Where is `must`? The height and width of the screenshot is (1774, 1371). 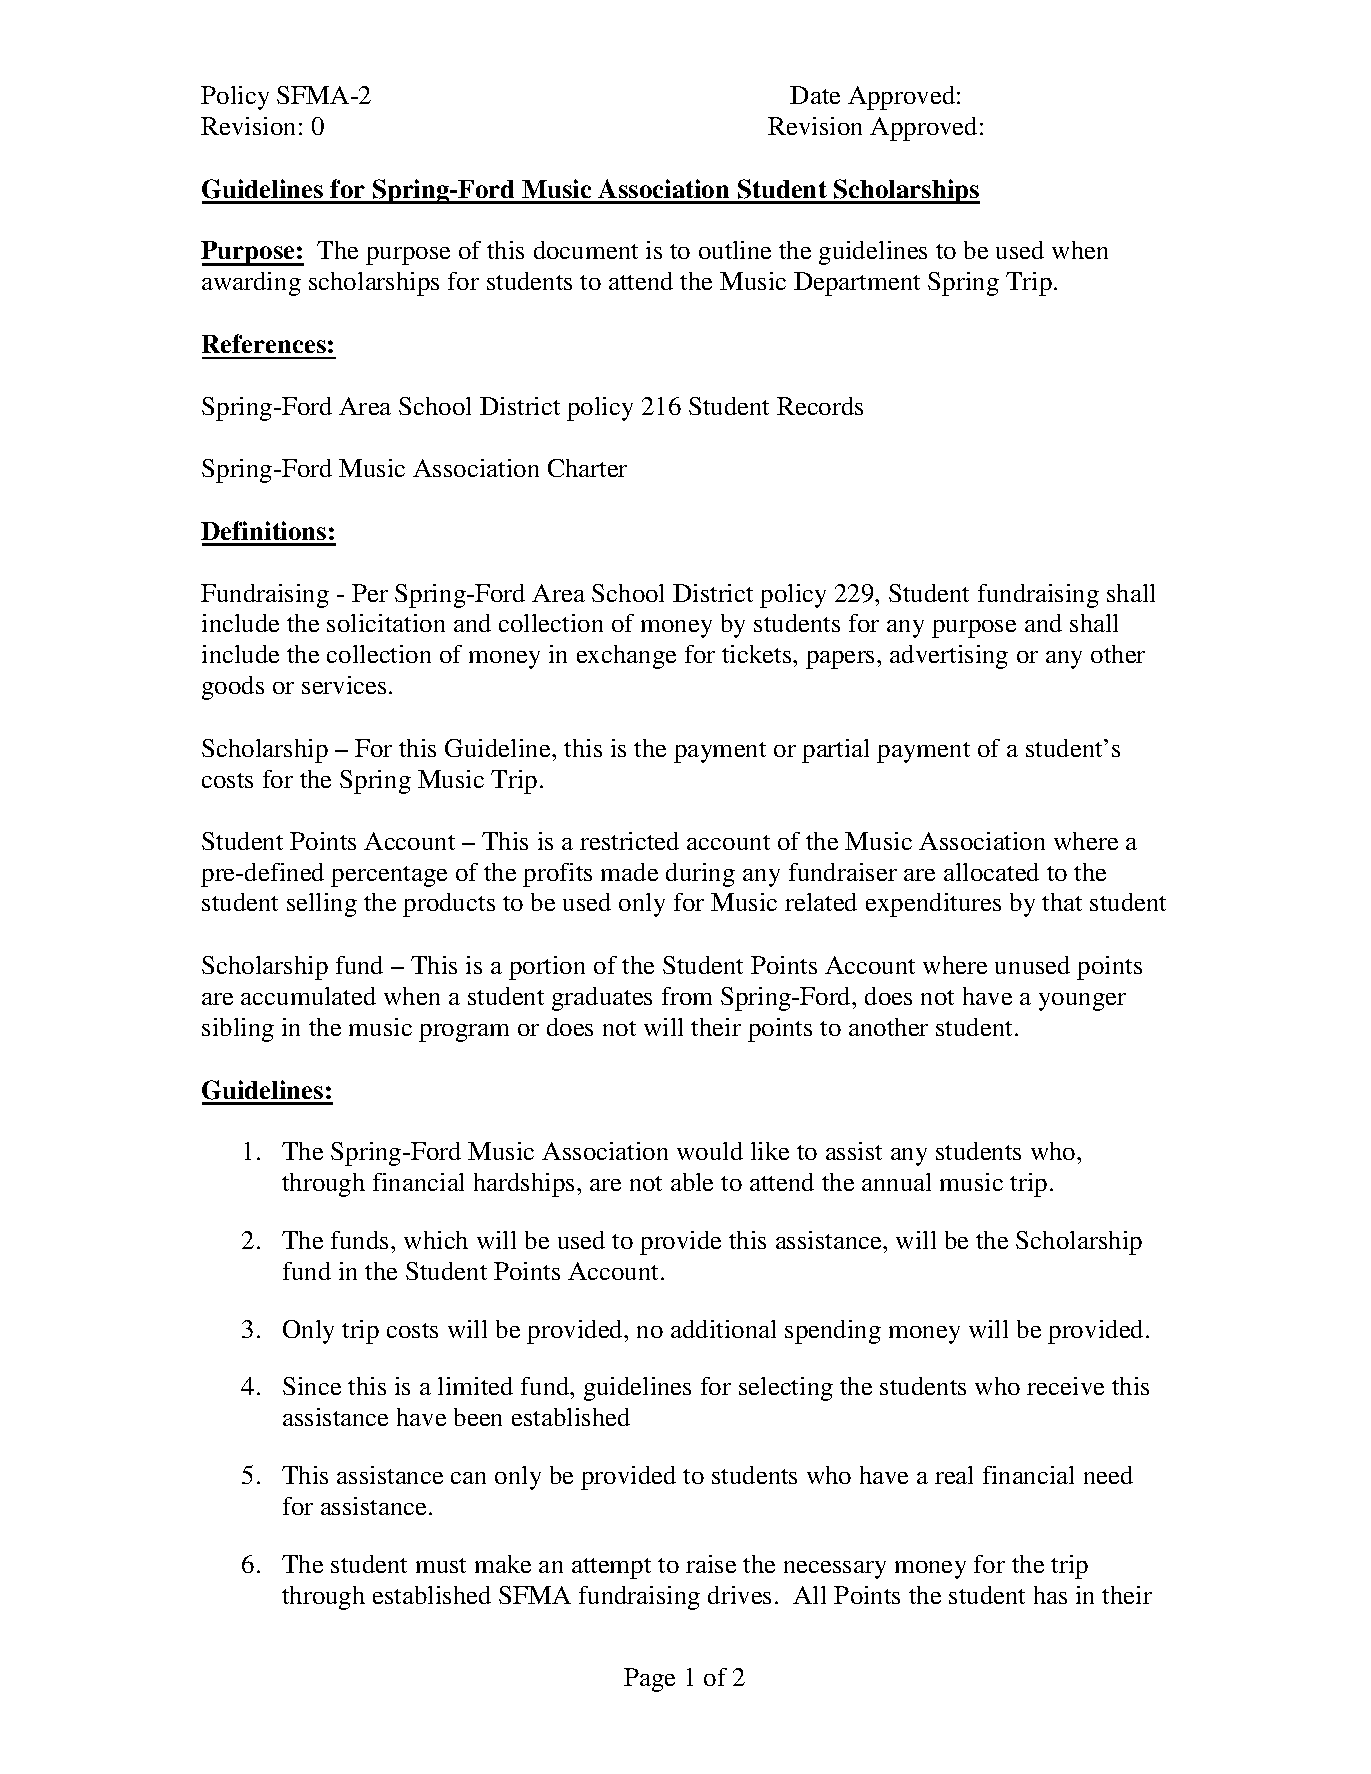
must is located at coordinates (441, 1565).
